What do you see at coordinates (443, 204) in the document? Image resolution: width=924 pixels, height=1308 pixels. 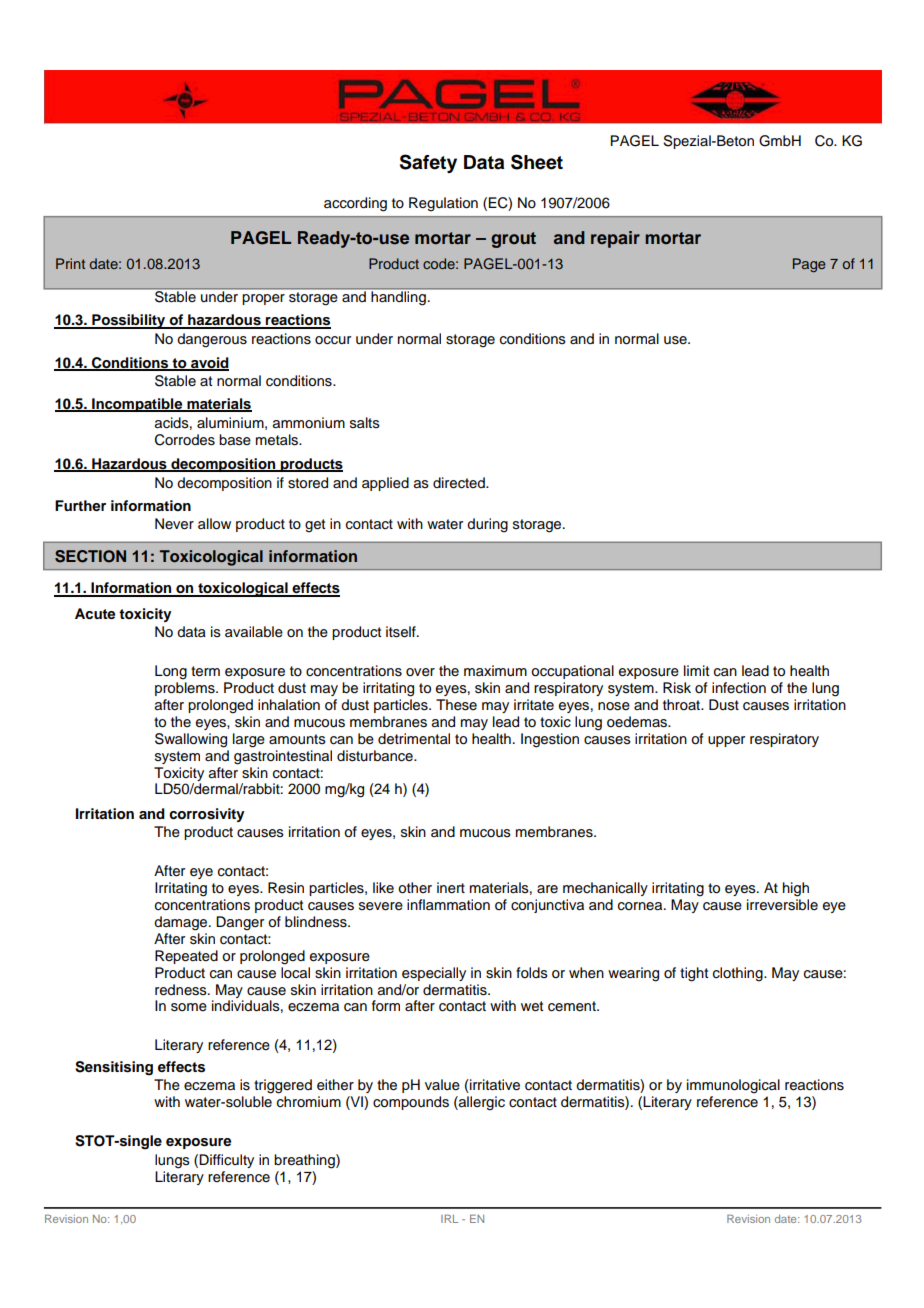 I see `Regulation` at bounding box center [443, 204].
